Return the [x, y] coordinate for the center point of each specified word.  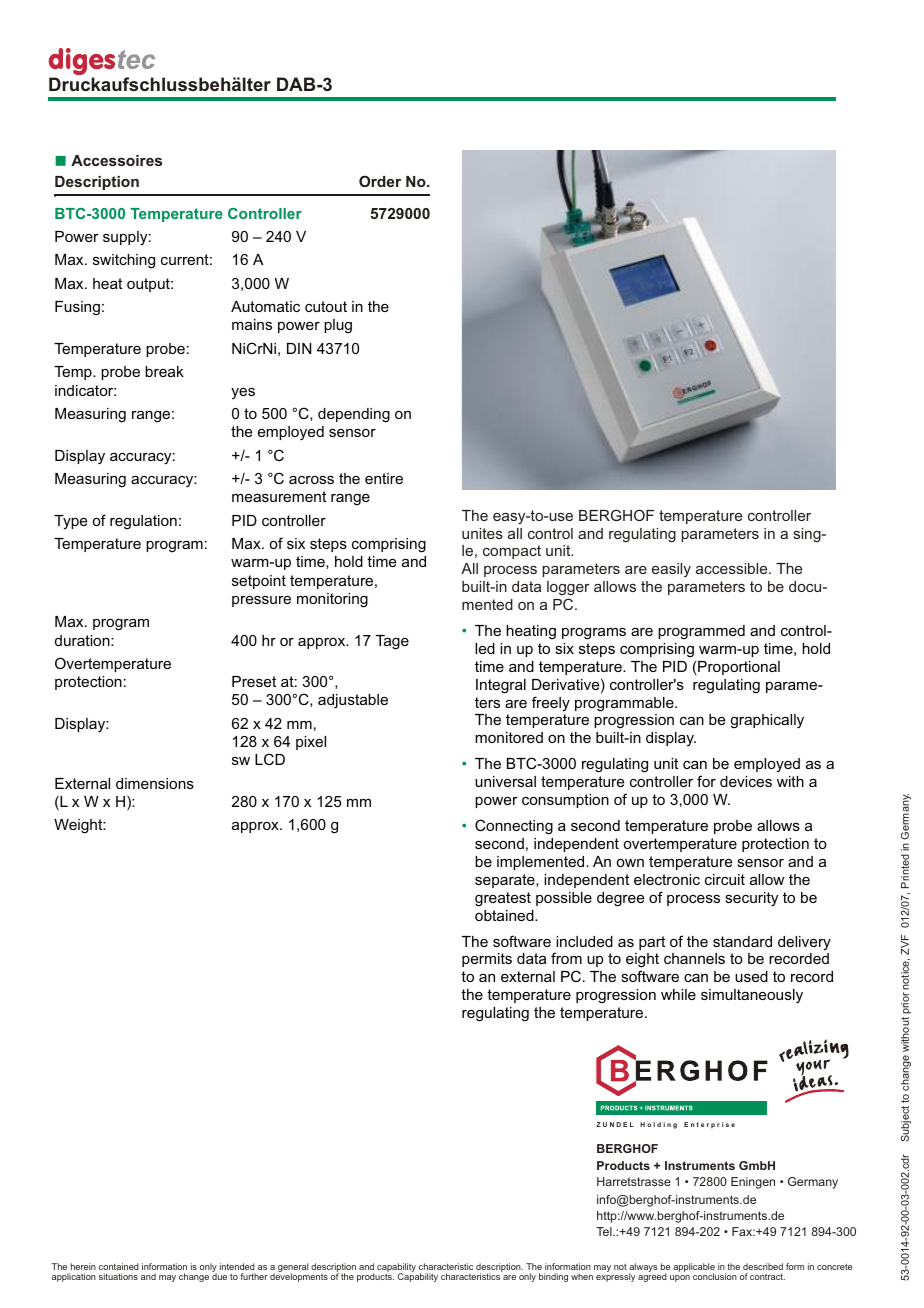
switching [124, 261]
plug [338, 326]
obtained [505, 915]
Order [380, 181]
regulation [143, 522]
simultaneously [752, 996]
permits [487, 960]
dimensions [155, 783]
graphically [767, 721]
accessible [733, 568]
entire [384, 478]
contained [119, 1266]
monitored [509, 737]
